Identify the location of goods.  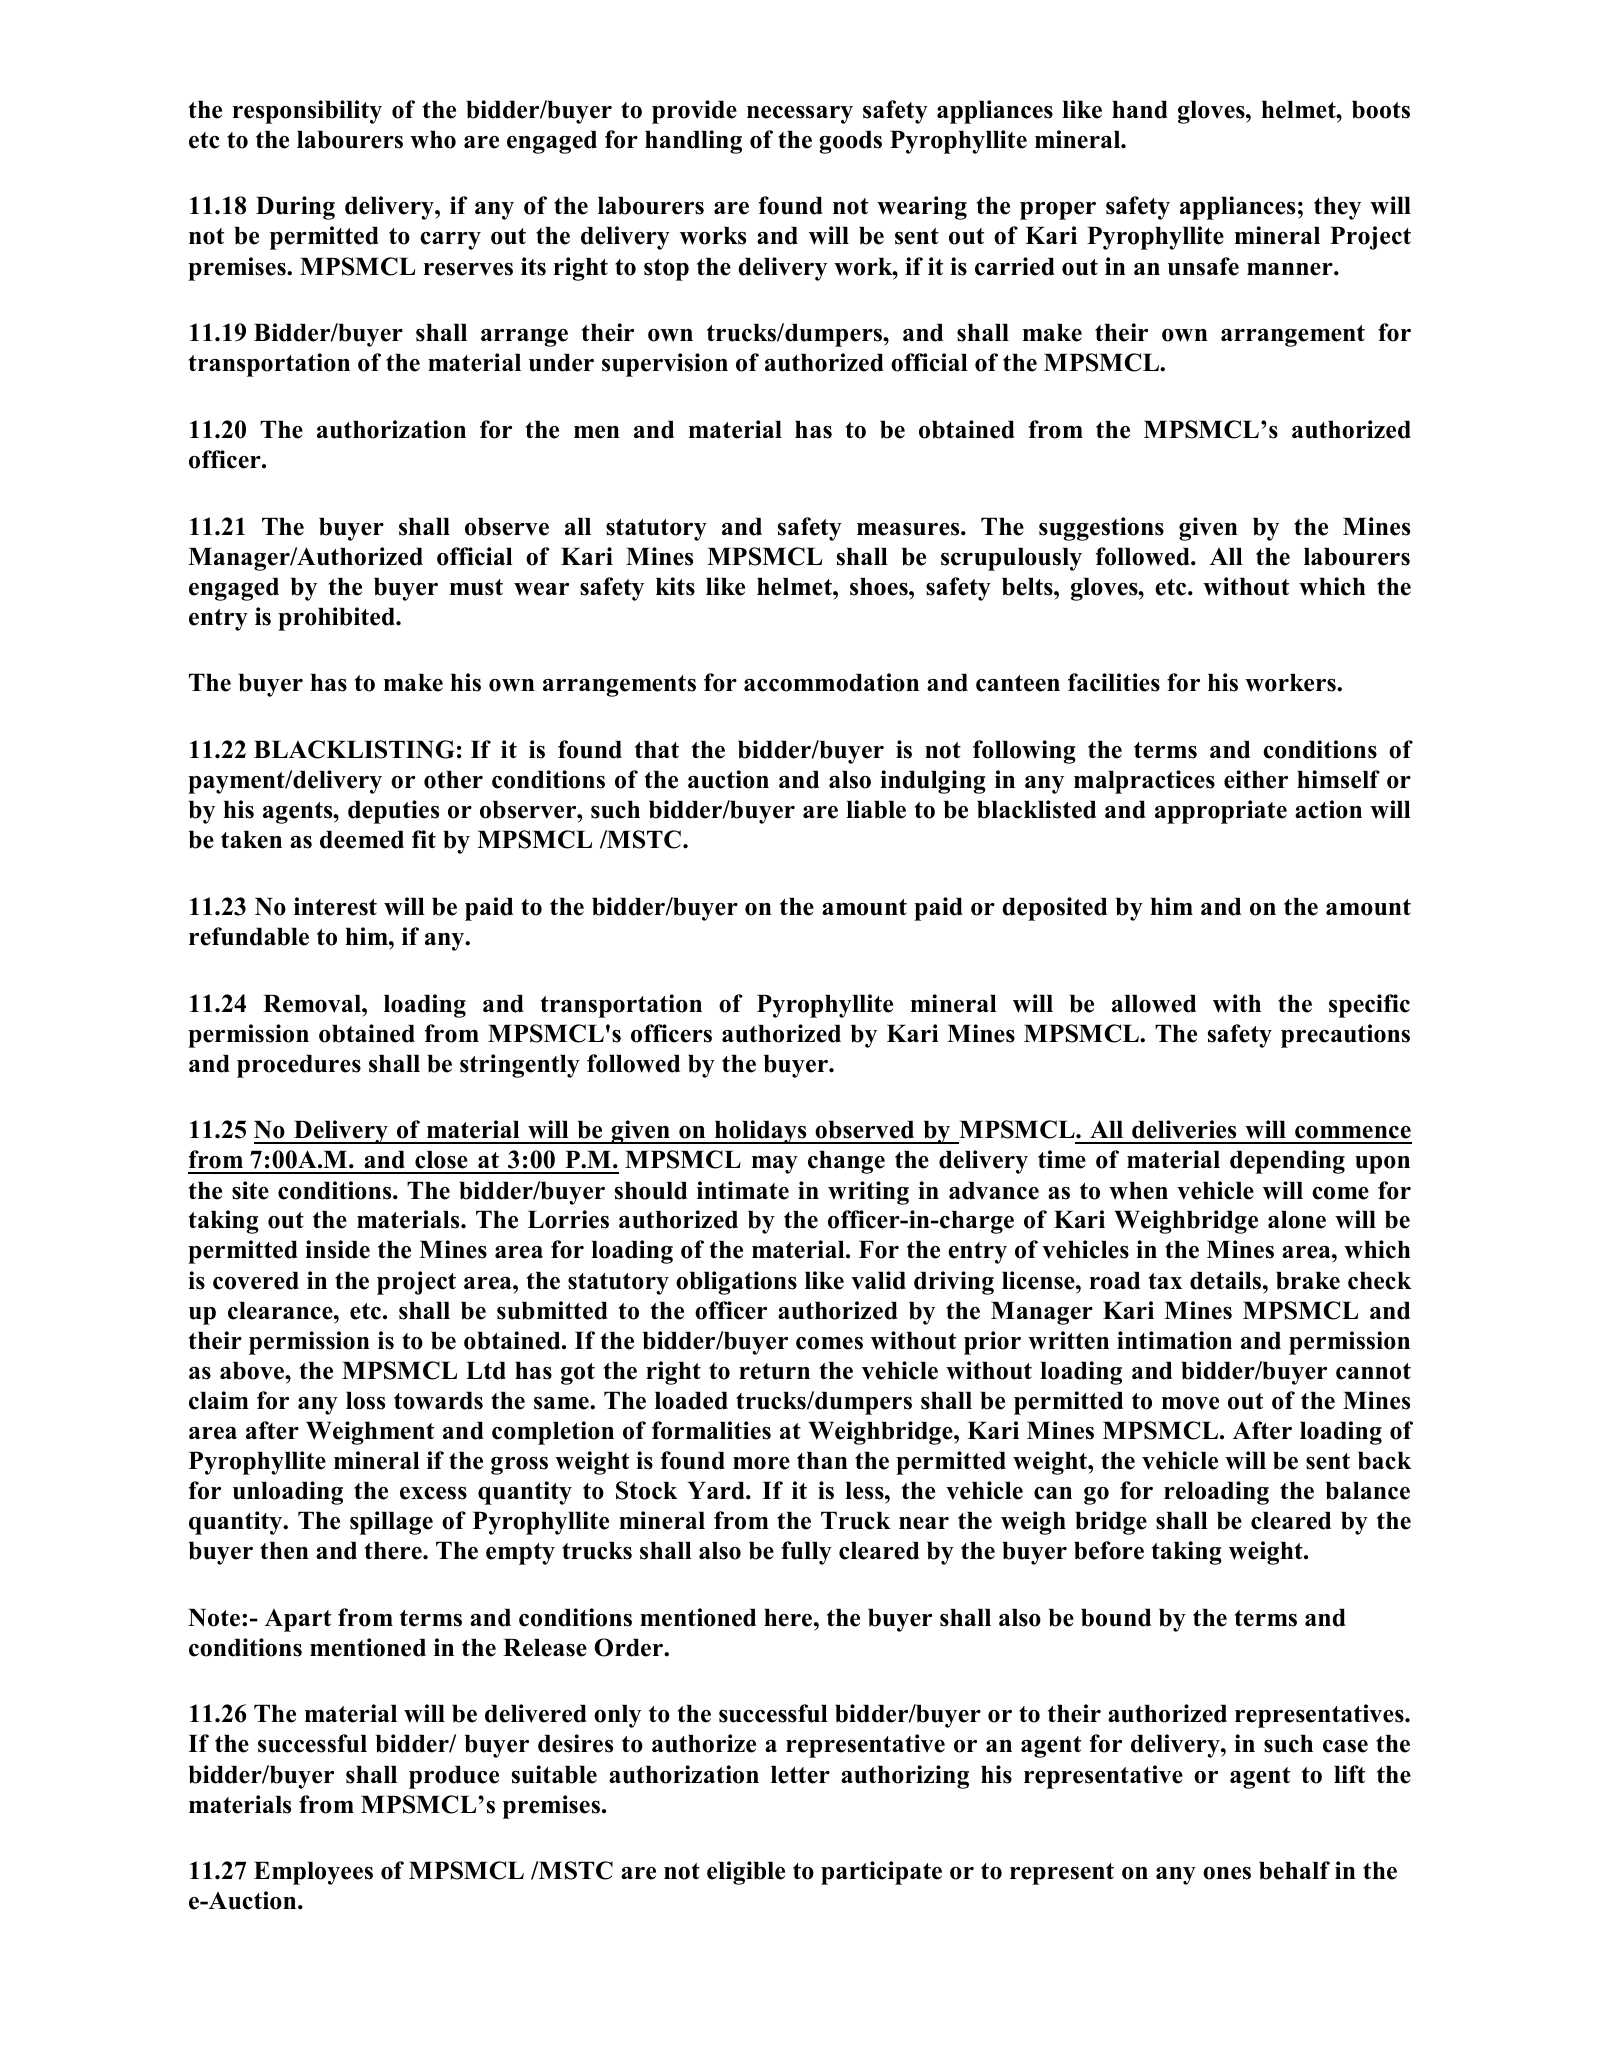
(850, 142).
